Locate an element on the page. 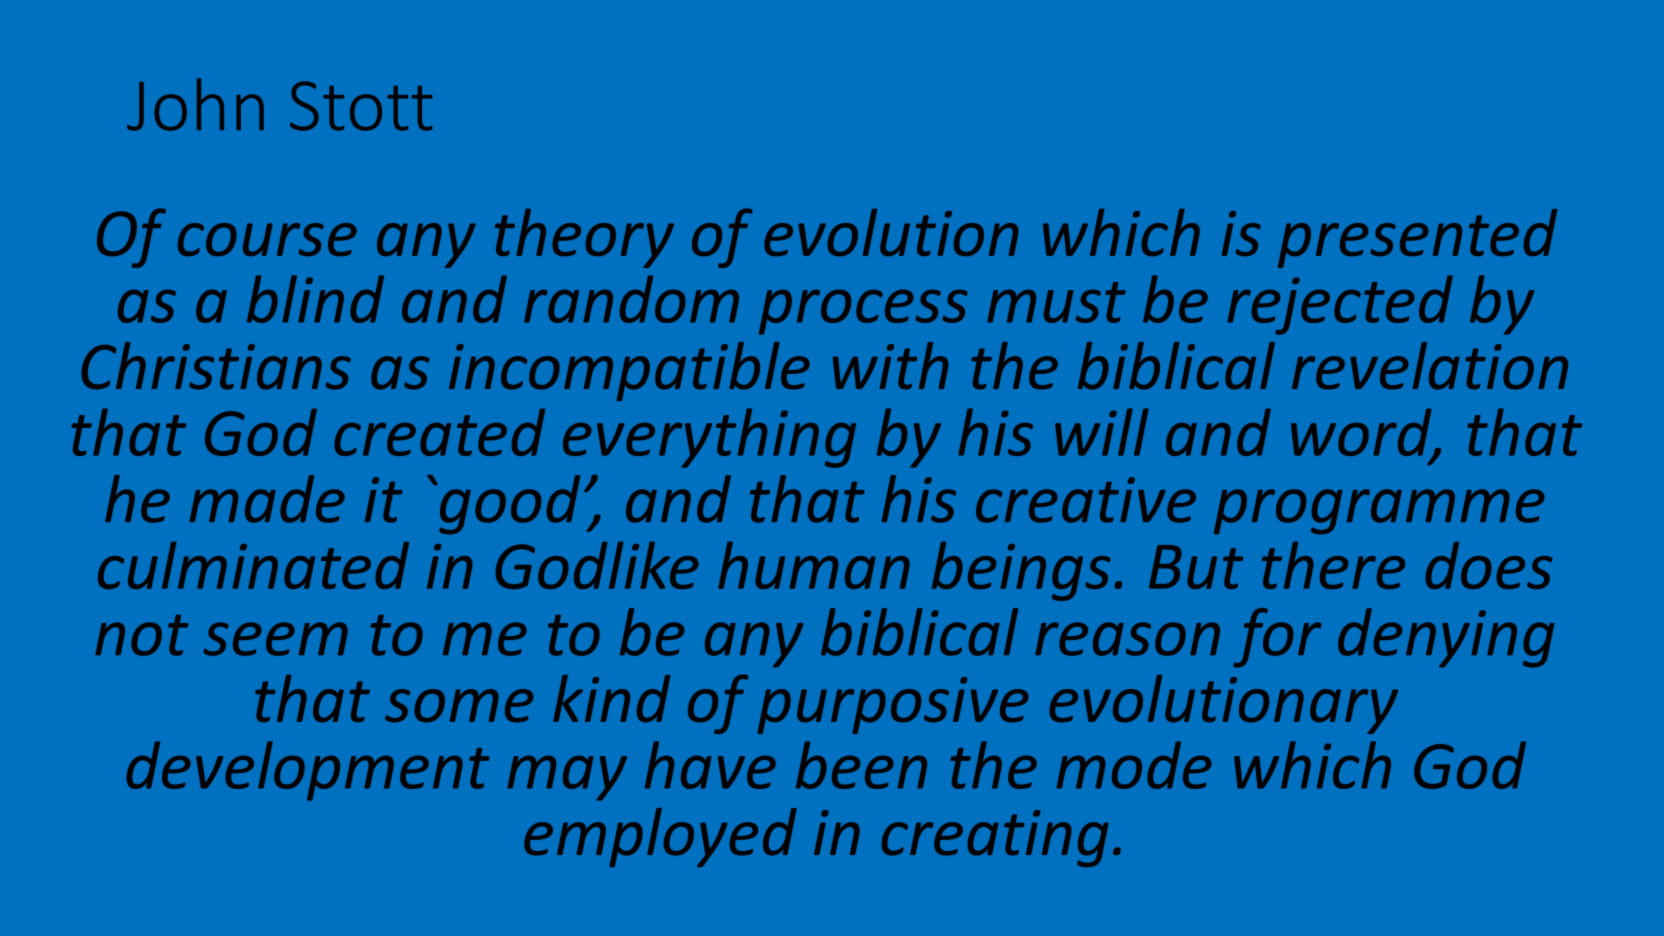 The height and width of the image is (936, 1664). word is located at coordinates (1362, 433).
